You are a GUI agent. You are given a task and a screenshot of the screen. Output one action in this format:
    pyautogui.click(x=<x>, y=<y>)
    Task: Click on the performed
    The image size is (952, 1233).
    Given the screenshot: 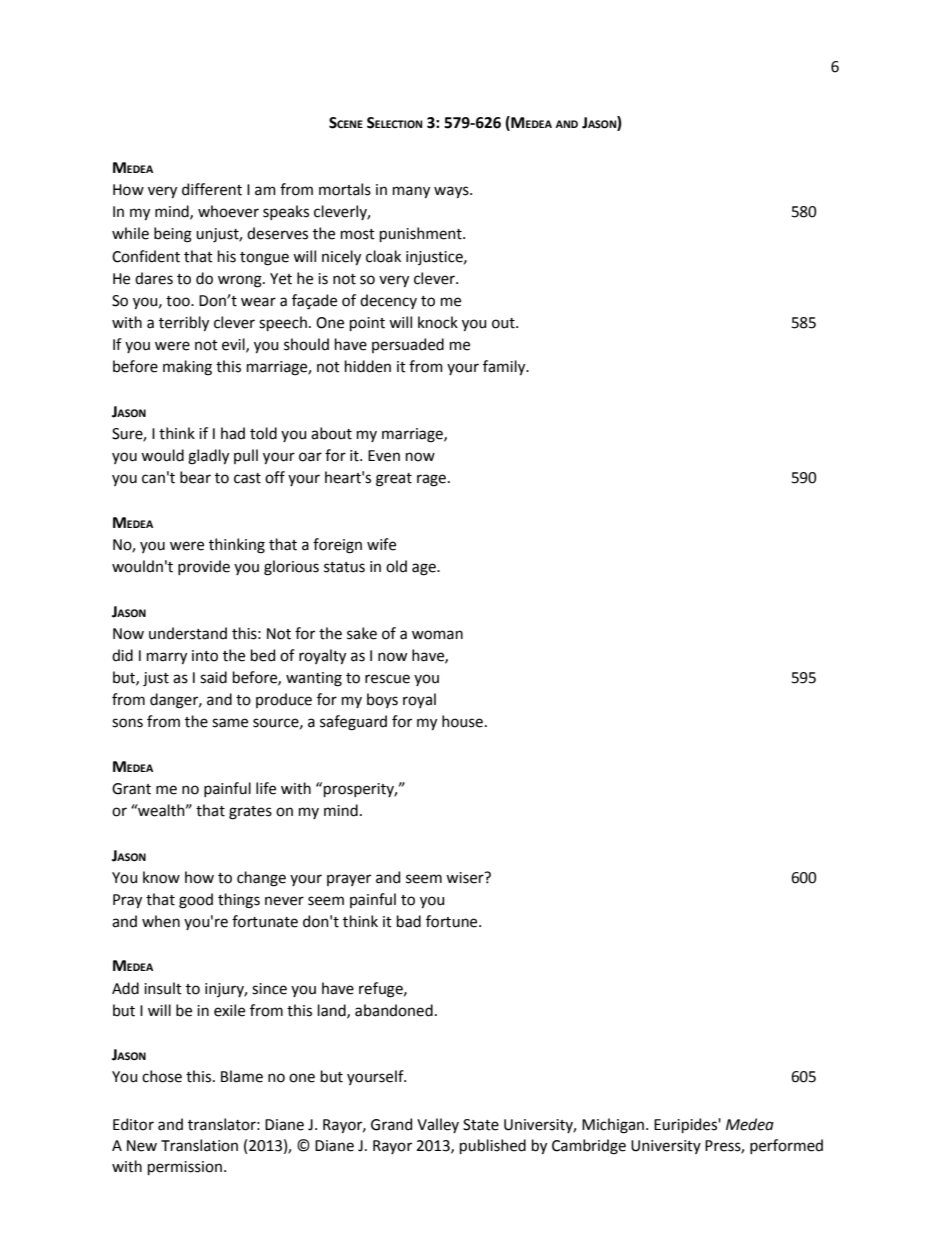 What is the action you would take?
    pyautogui.click(x=786, y=1146)
